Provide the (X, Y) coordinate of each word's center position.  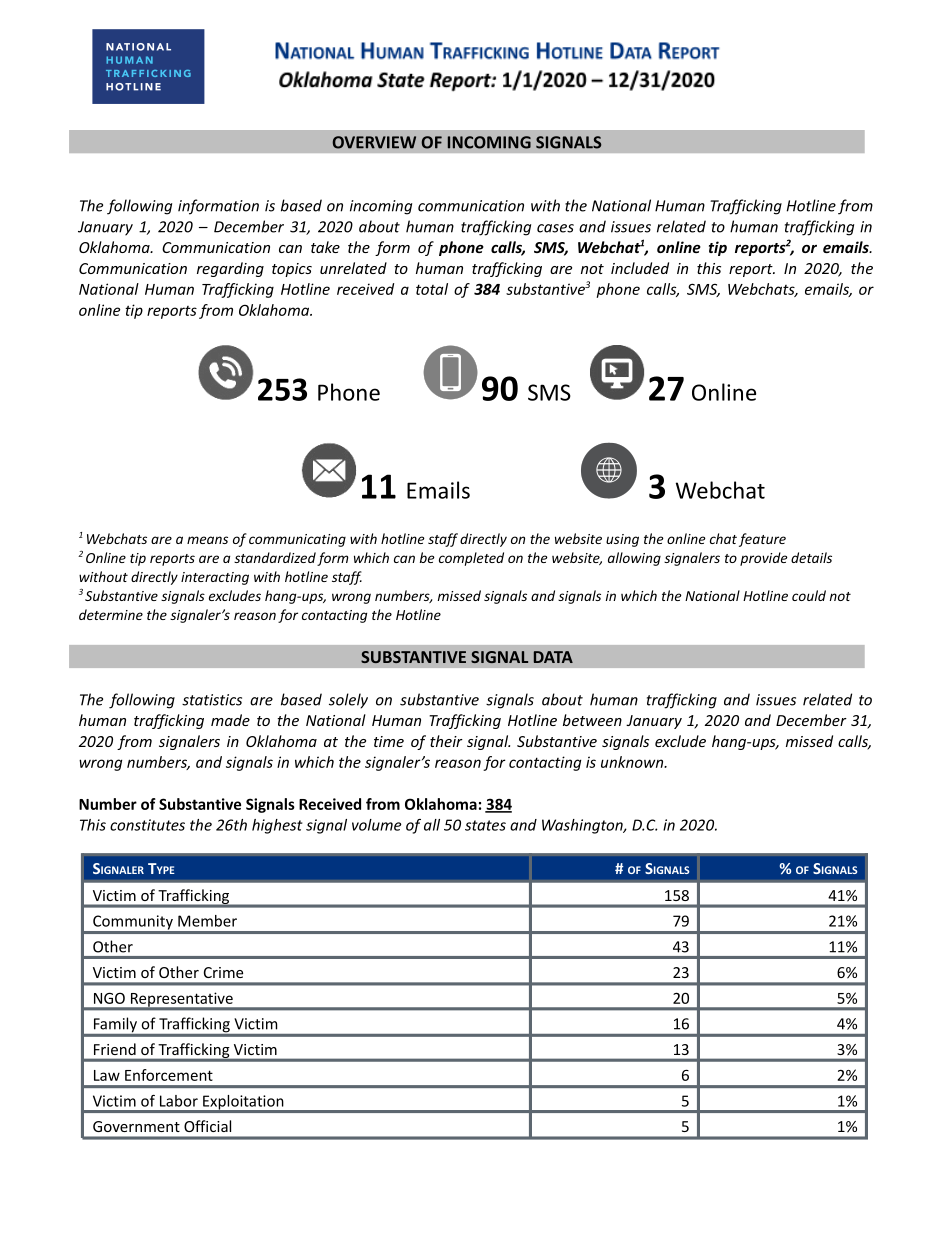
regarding (230, 269)
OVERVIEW (374, 142)
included (640, 268)
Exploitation (243, 1103)
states (485, 825)
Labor (179, 1101)
